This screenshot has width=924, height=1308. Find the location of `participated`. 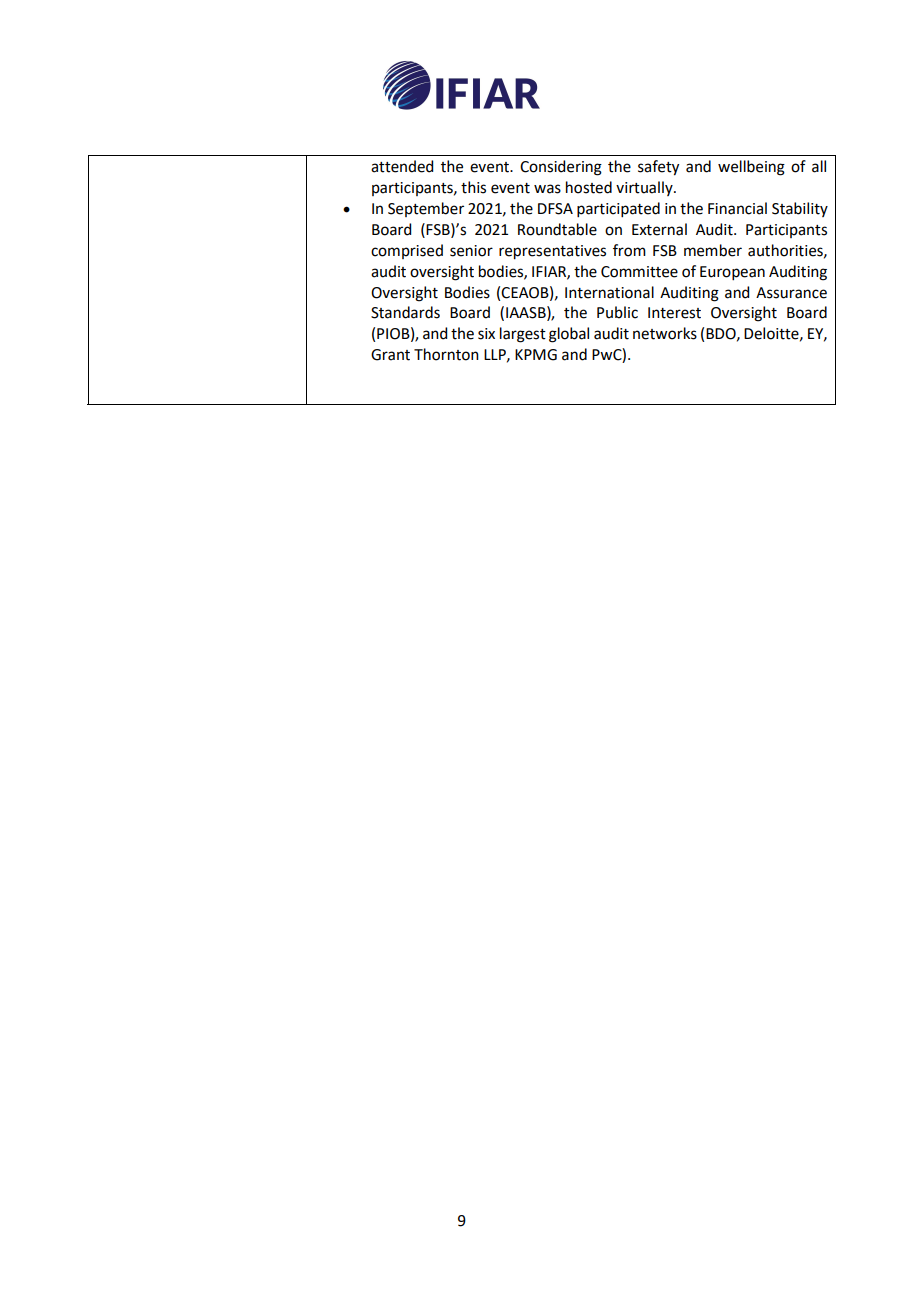

participated is located at coordinates (618, 209).
